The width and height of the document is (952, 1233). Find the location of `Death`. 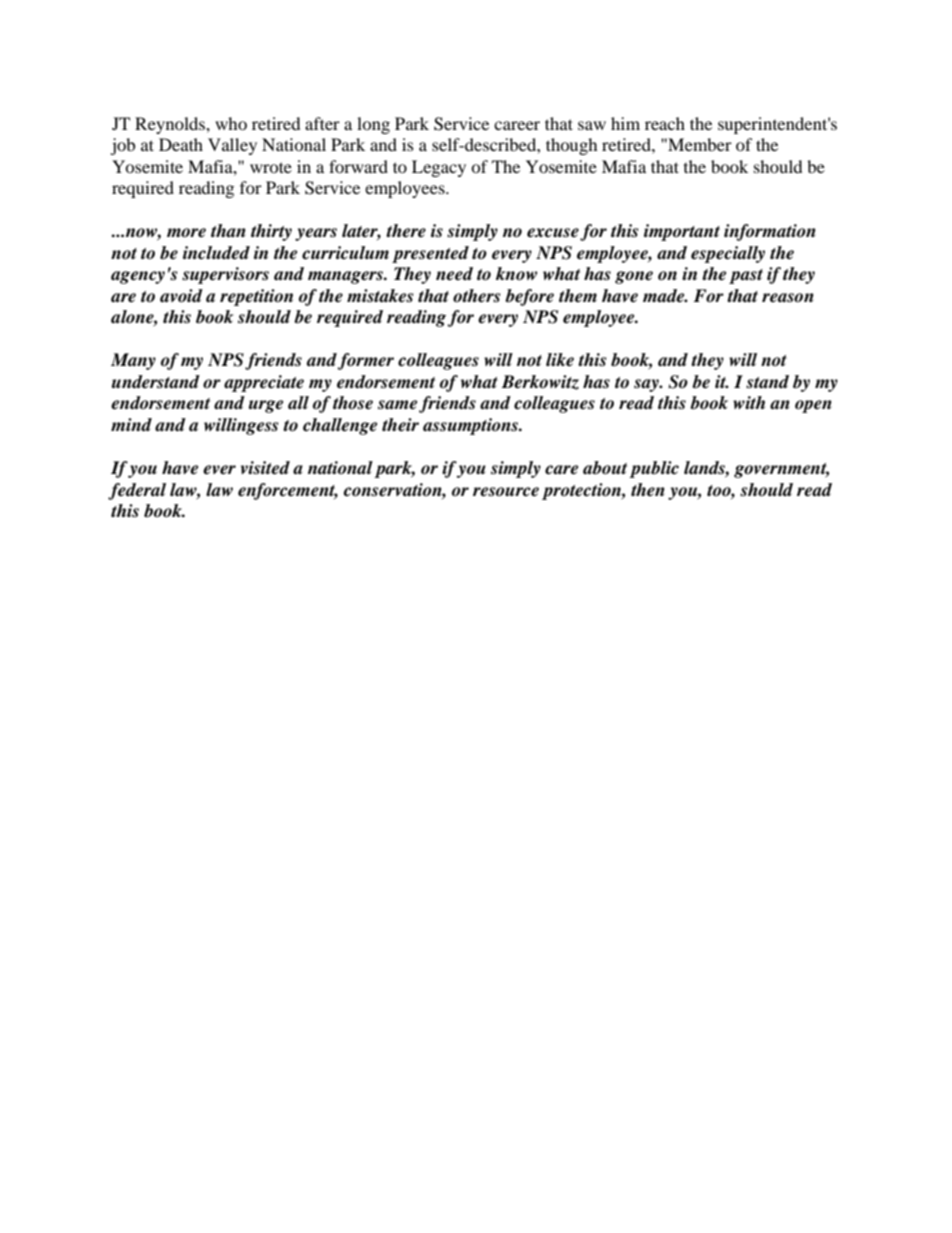

Death is located at coordinates (181, 144).
